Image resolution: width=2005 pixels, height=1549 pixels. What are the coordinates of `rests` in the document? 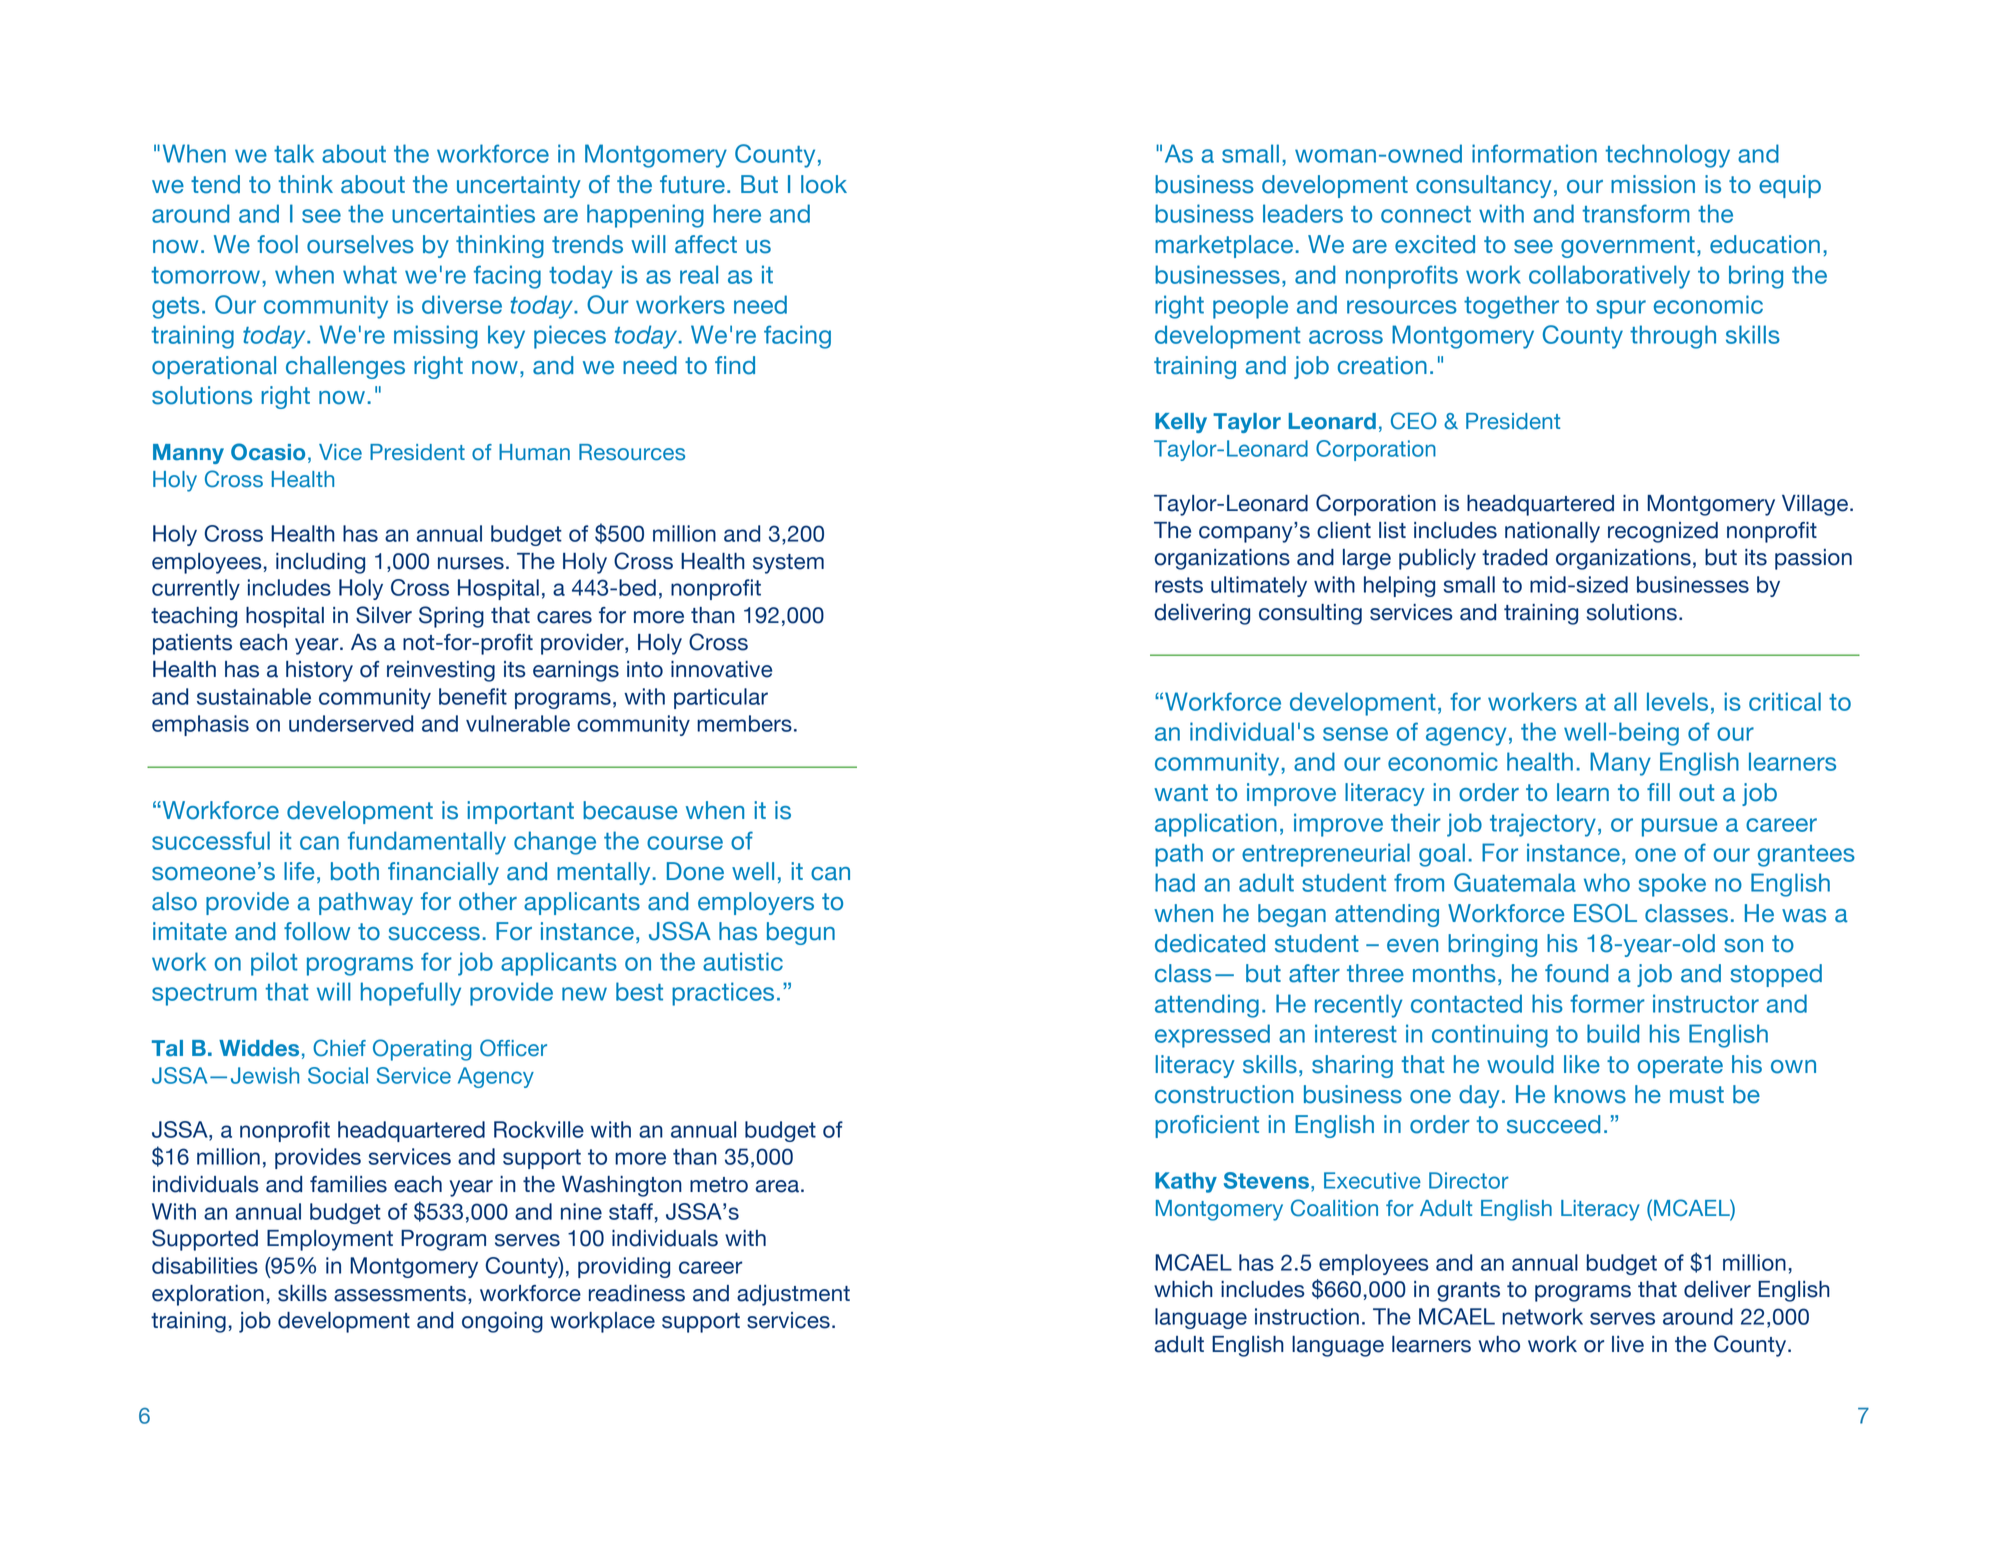 It's located at (1179, 585).
